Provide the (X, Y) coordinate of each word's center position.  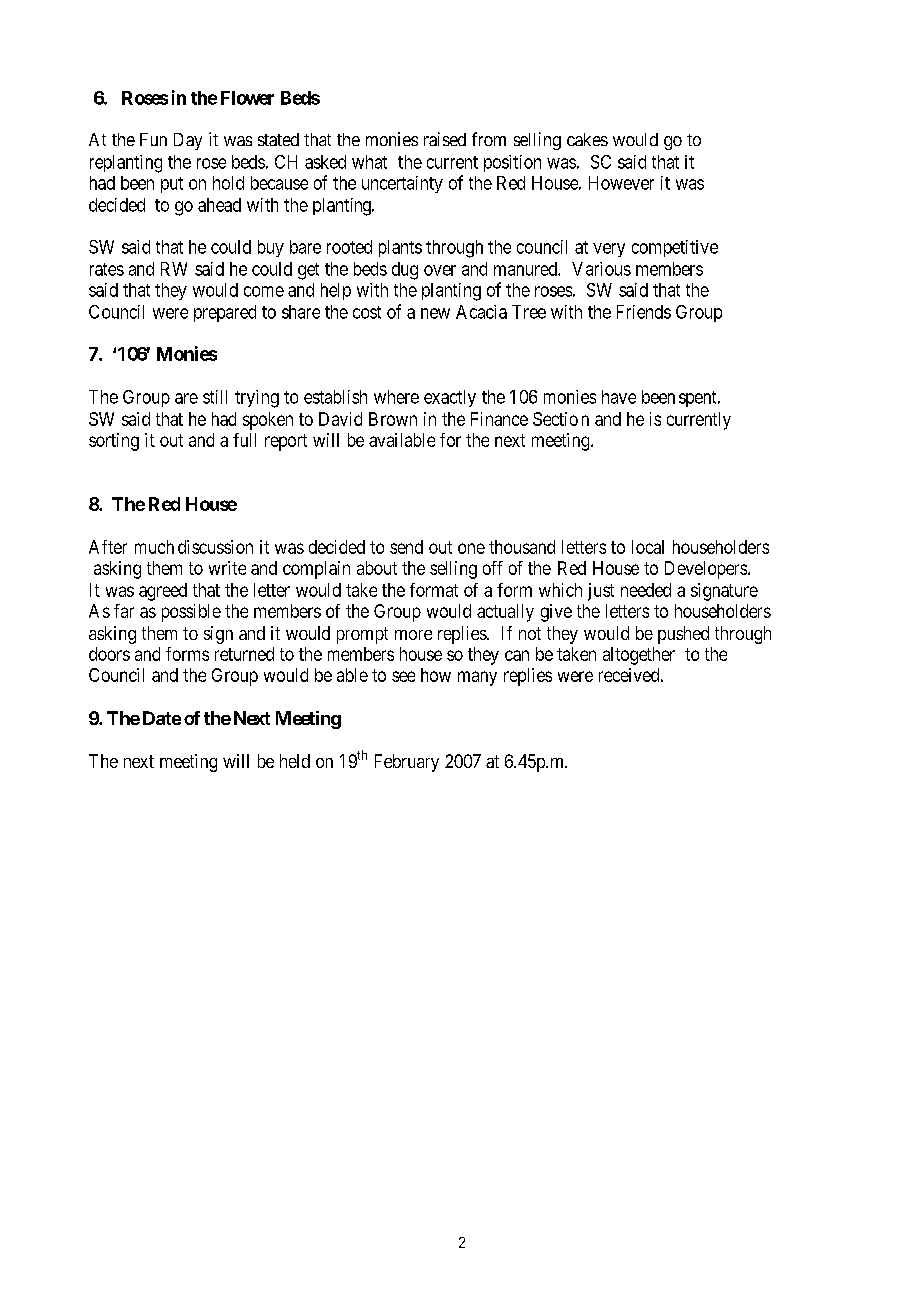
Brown (393, 419)
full (244, 440)
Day (188, 141)
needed (646, 590)
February (407, 763)
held (295, 761)
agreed (163, 592)
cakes (587, 139)
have (619, 397)
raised (445, 139)
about (377, 568)
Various (601, 269)
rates (107, 269)
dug (405, 271)
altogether (639, 656)
